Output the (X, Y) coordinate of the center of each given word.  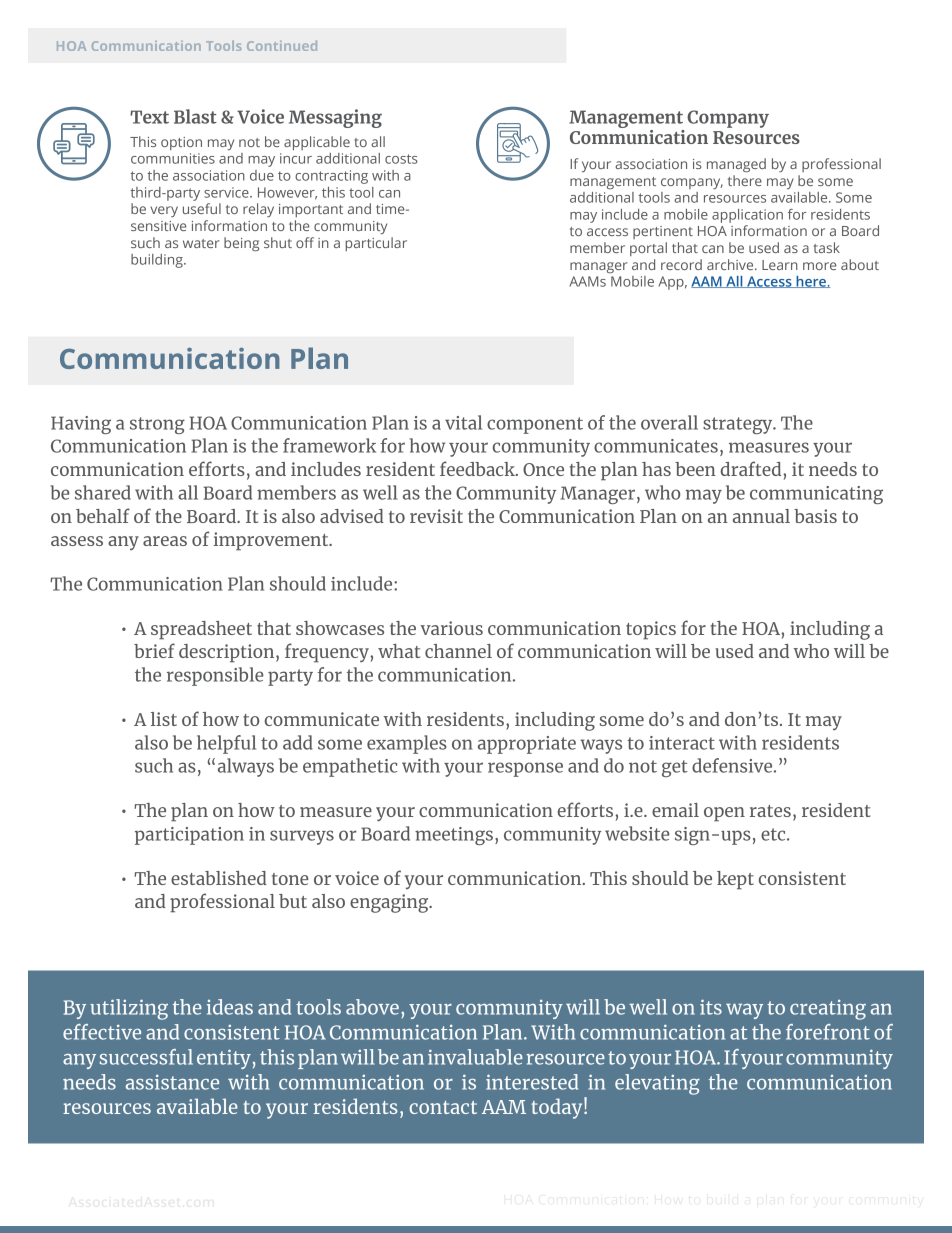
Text (149, 117)
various (452, 628)
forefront (828, 1032)
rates (770, 811)
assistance (172, 1082)
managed (736, 165)
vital (463, 422)
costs (401, 159)
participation (189, 836)
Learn (780, 265)
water (201, 243)
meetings (454, 836)
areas (165, 541)
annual (761, 516)
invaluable (475, 1057)
